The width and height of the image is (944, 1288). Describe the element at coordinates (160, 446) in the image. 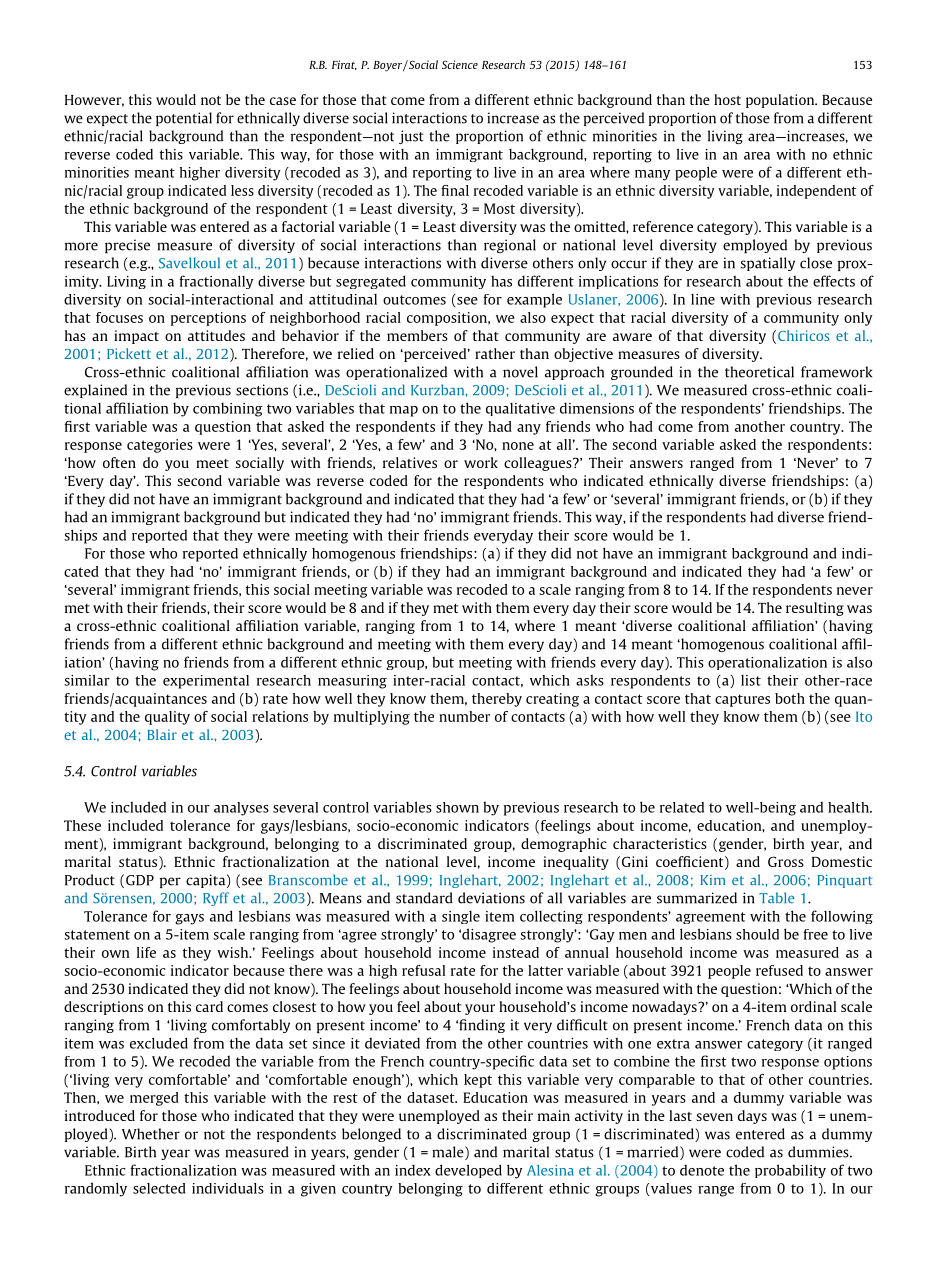

I see `categories` at that location.
